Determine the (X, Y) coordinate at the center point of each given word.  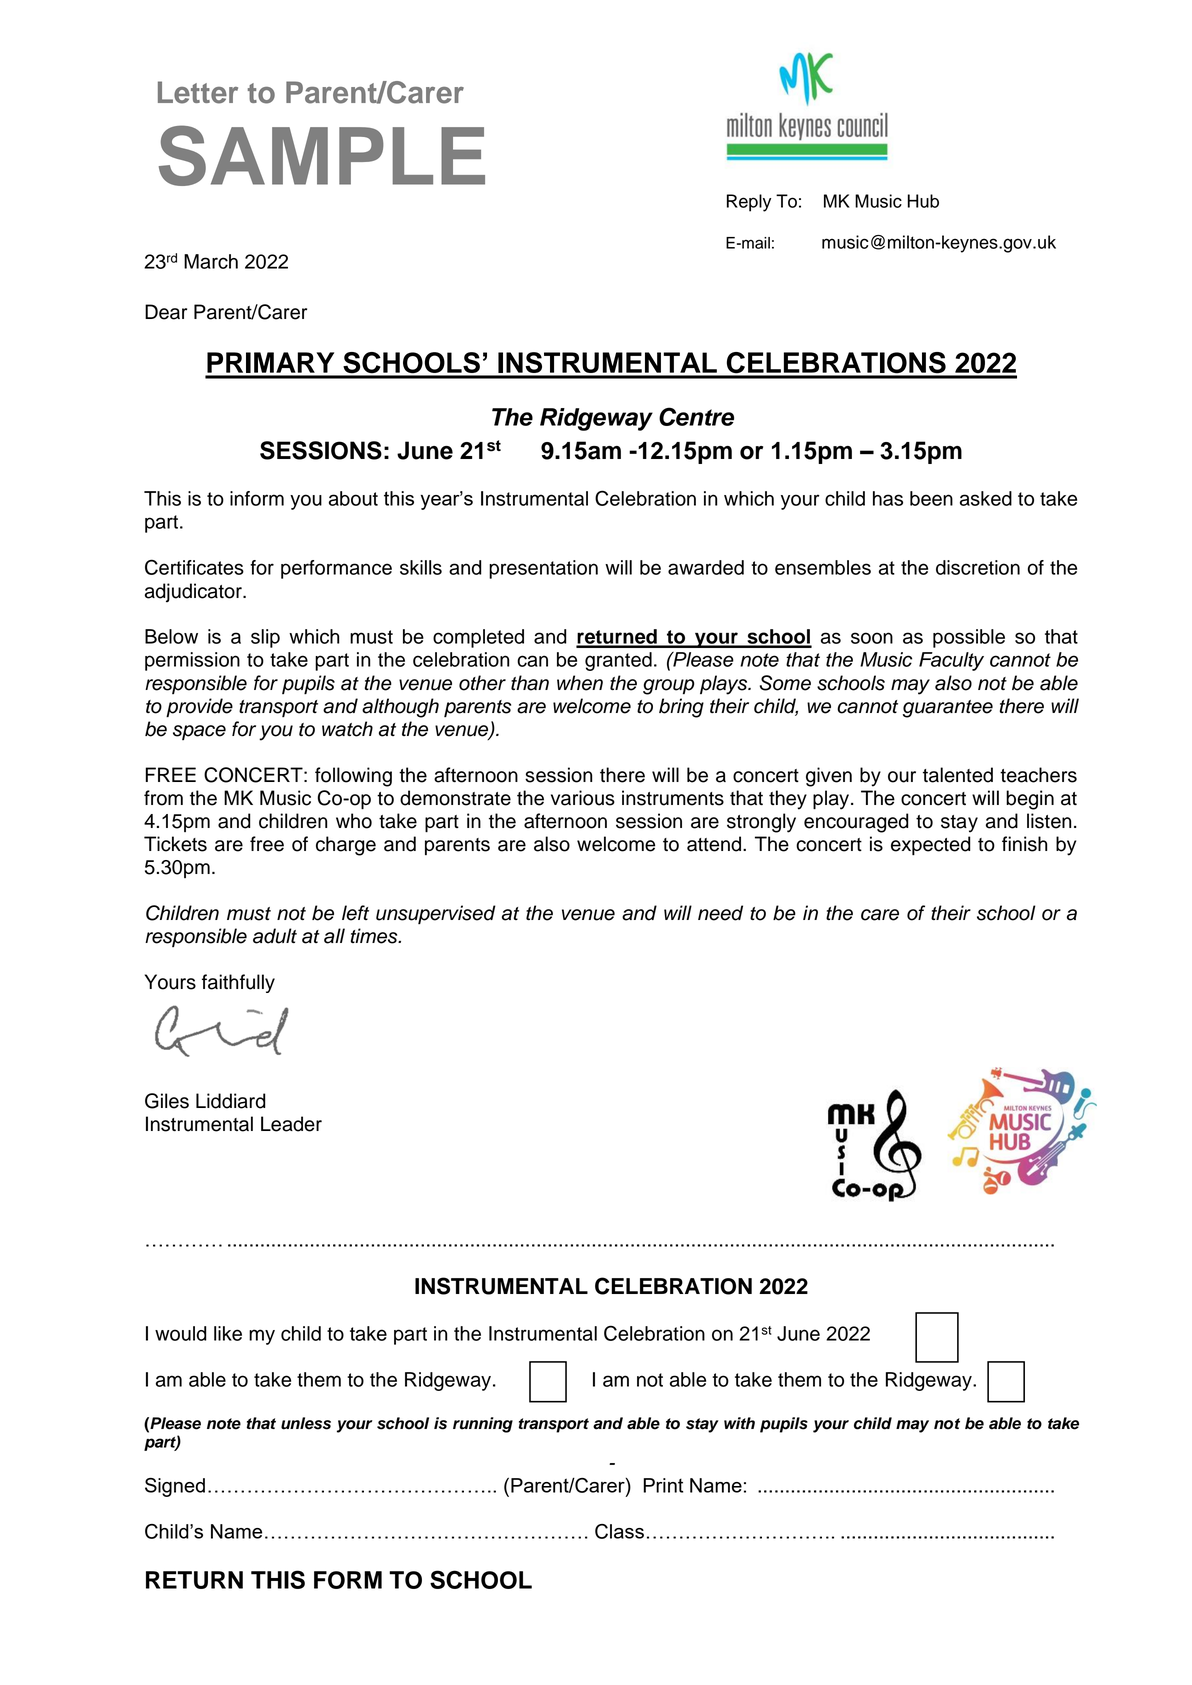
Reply (749, 203)
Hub (923, 201)
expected (931, 845)
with (739, 1423)
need (720, 913)
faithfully (238, 983)
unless (306, 1423)
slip (265, 638)
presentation (543, 569)
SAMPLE (322, 155)
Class (619, 1531)
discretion (978, 567)
